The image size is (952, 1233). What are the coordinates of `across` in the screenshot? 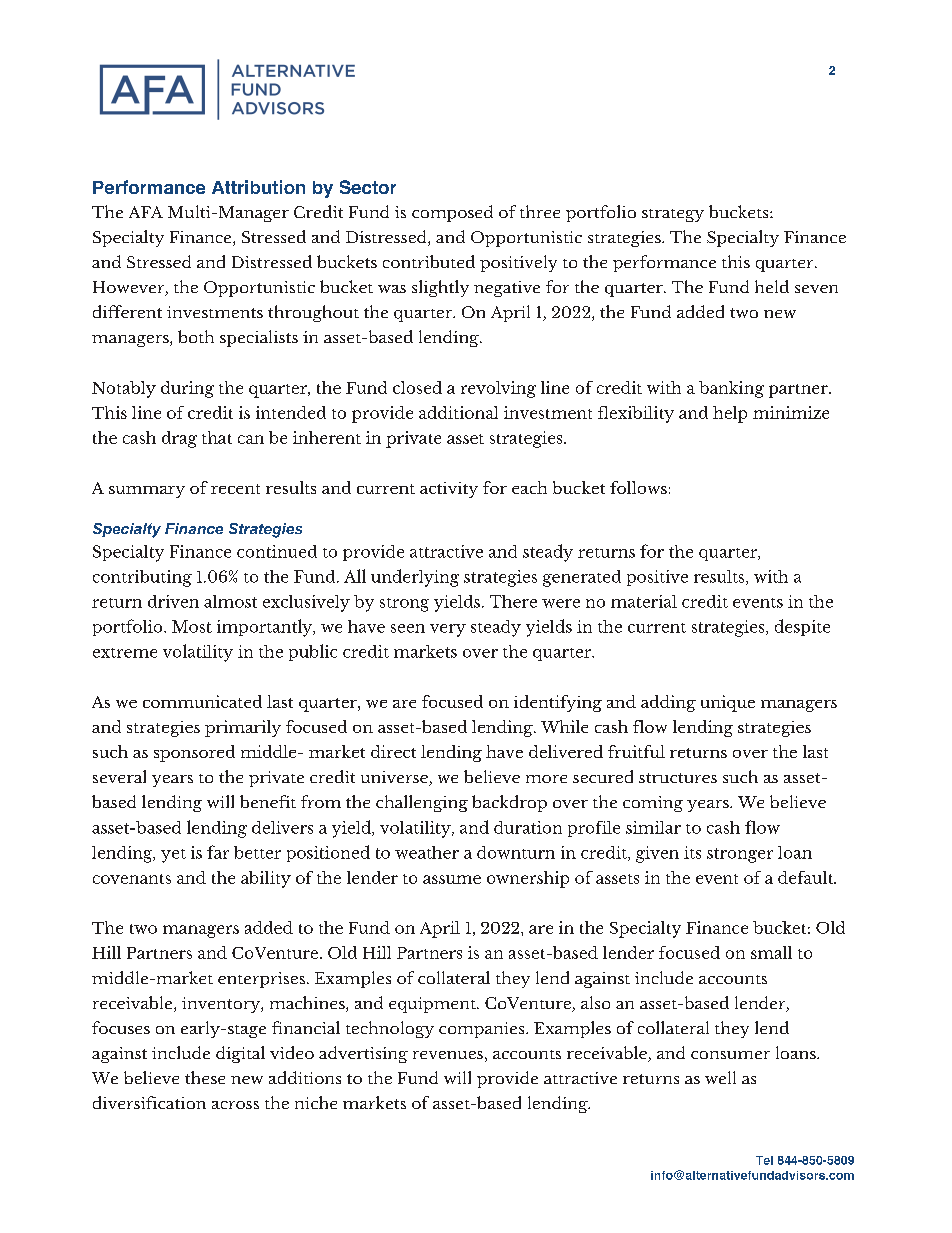 It's located at (235, 1105).
